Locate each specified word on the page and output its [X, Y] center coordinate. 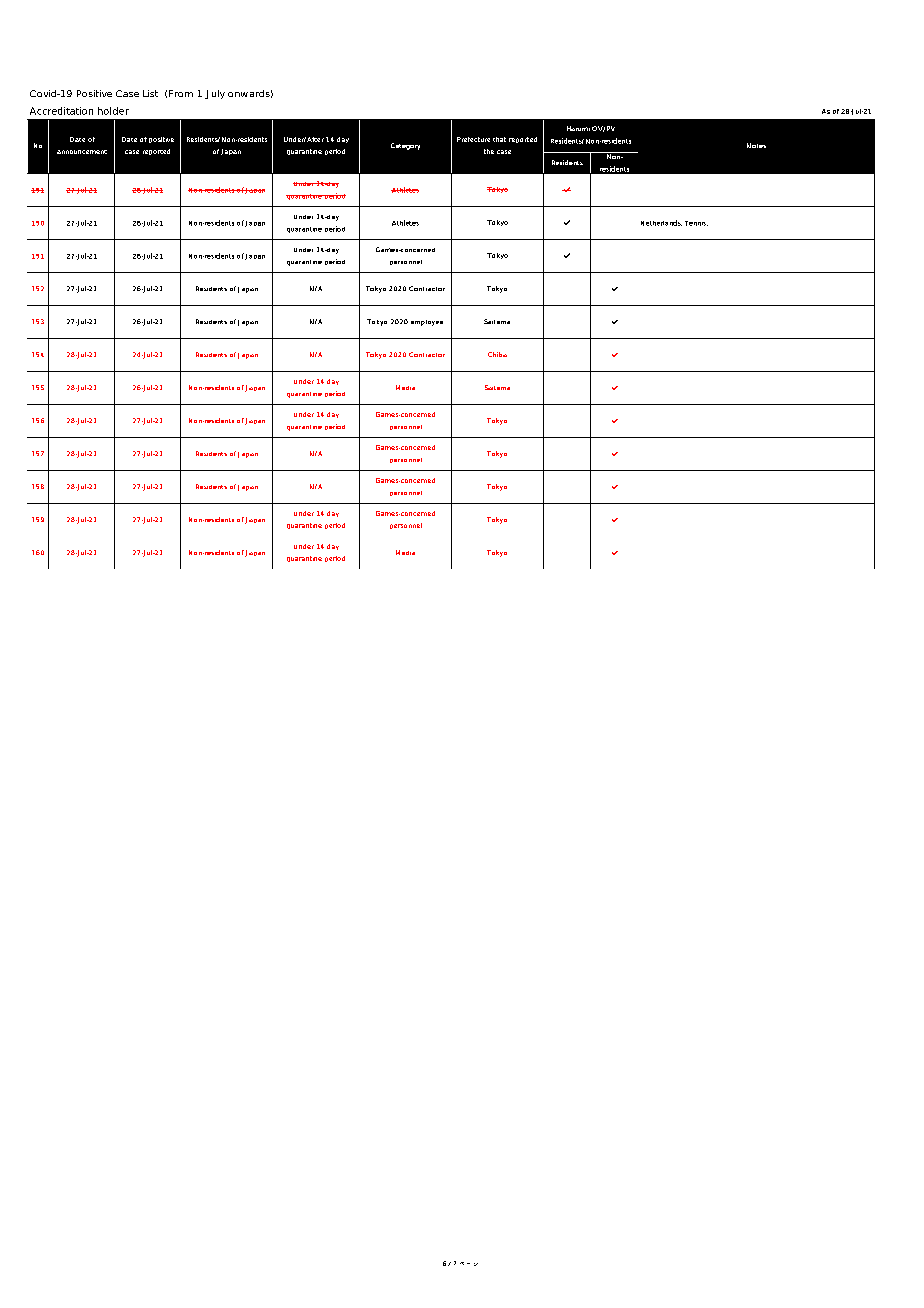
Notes [756, 145]
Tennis [696, 223]
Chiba [497, 354]
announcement [82, 152]
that [499, 139]
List [150, 93]
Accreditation [61, 111]
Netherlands [661, 223]
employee [427, 323]
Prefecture [473, 139]
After [315, 139]
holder [113, 111]
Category [405, 146]
